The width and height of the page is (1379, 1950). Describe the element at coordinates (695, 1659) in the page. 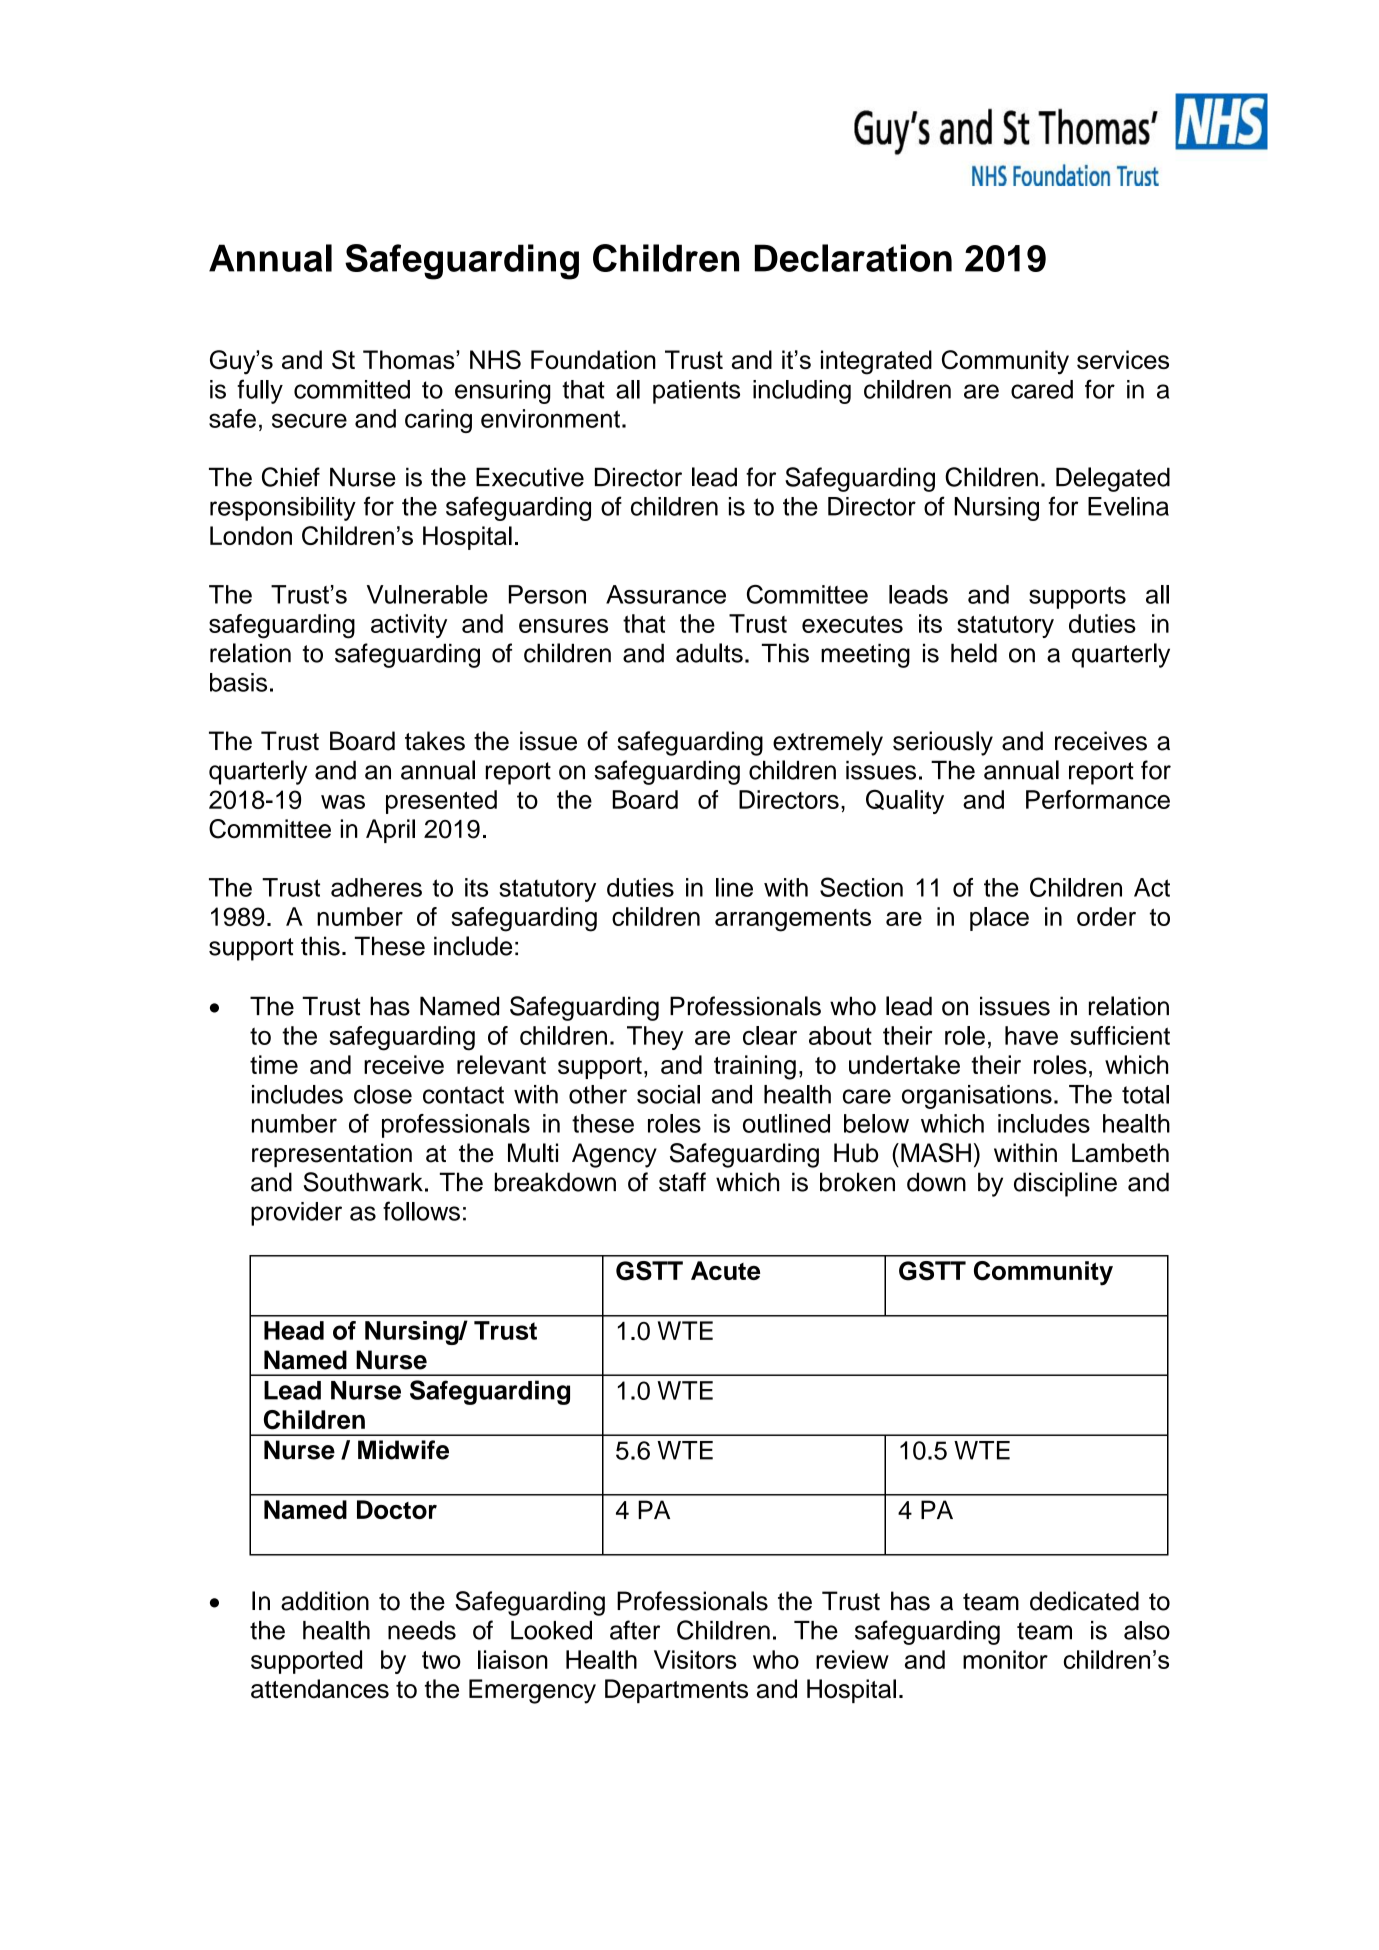

I see `Visitors` at that location.
